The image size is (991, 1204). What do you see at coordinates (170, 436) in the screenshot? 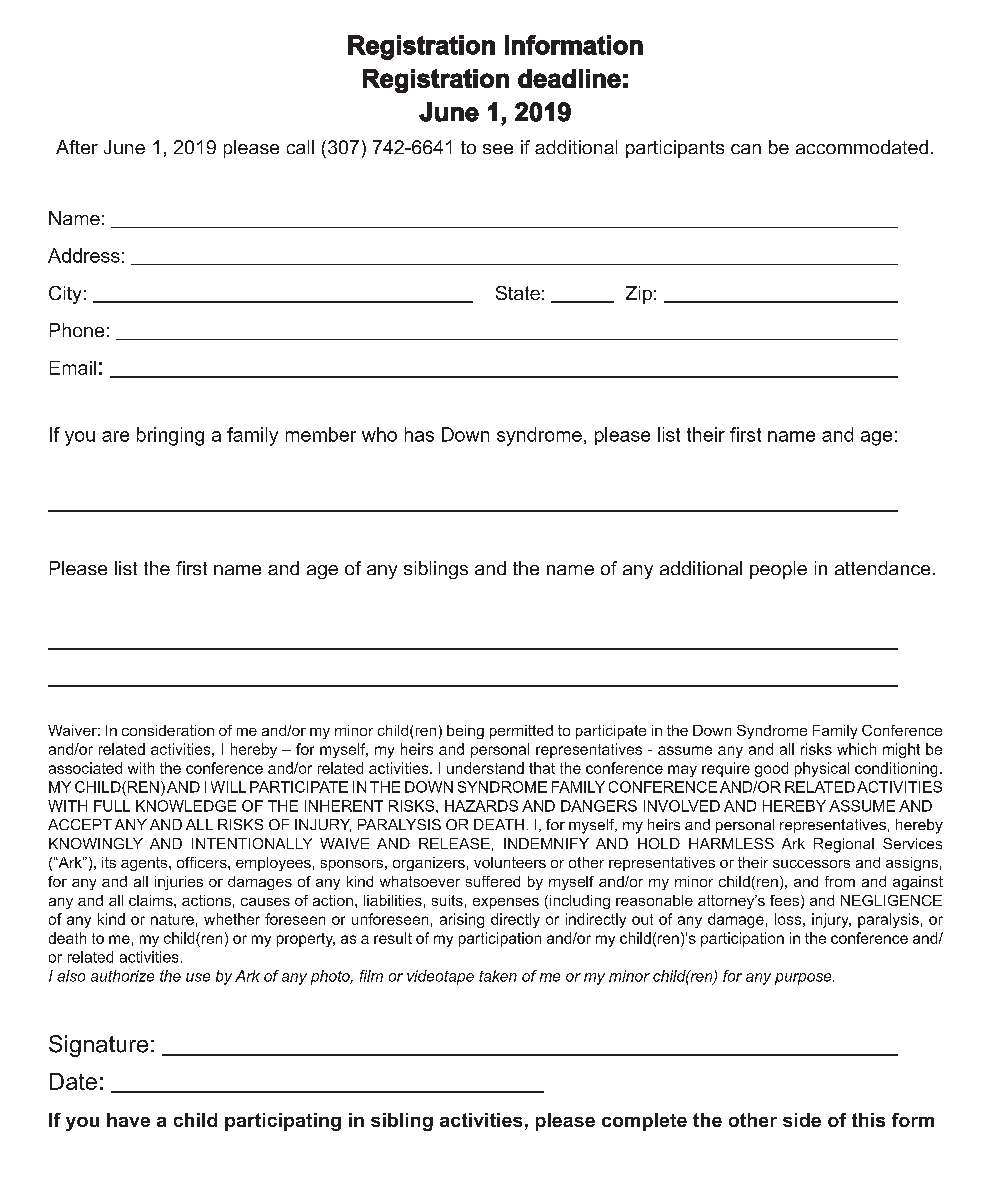
I see `bringing` at bounding box center [170, 436].
